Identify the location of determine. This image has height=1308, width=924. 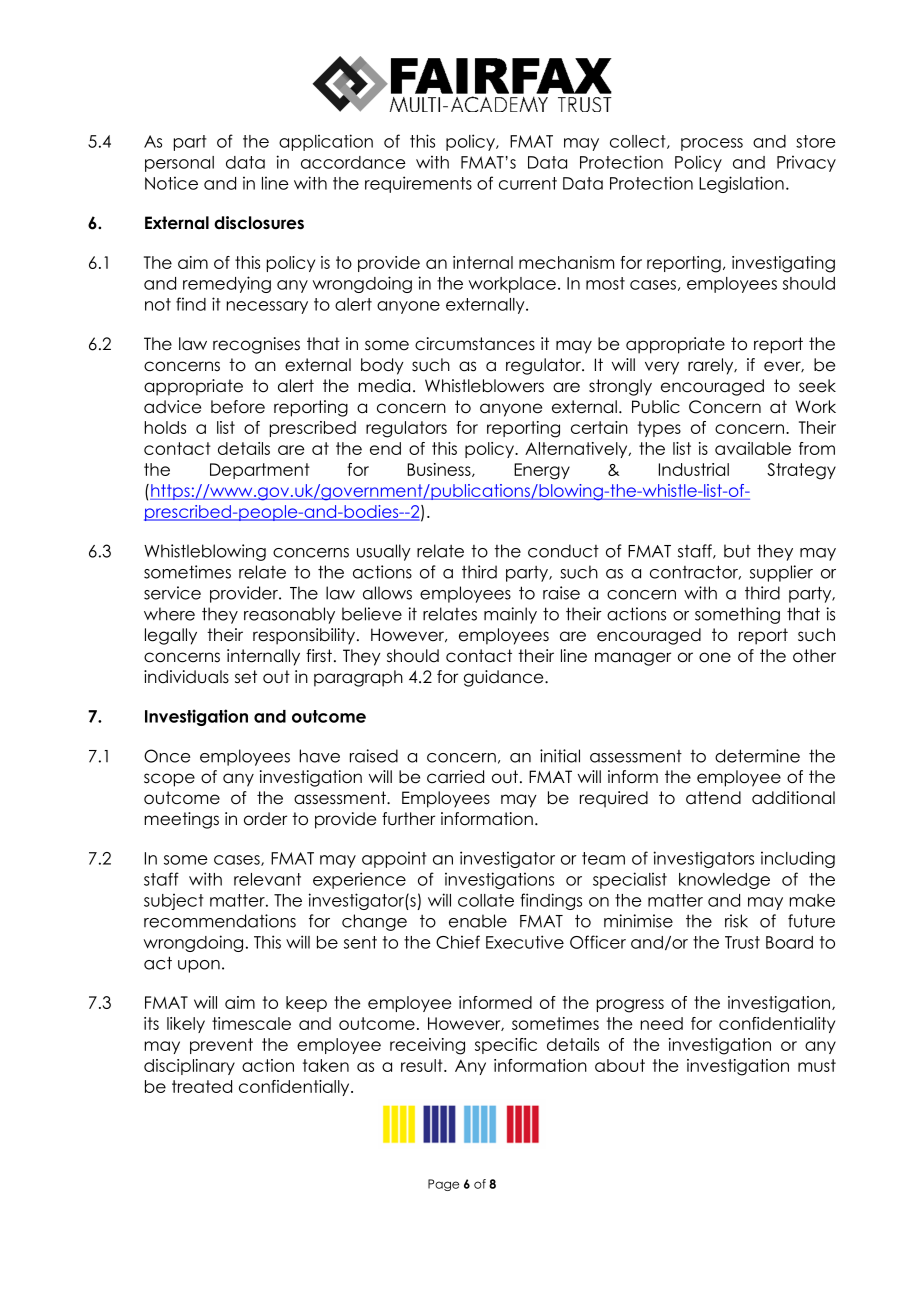
(757, 756).
